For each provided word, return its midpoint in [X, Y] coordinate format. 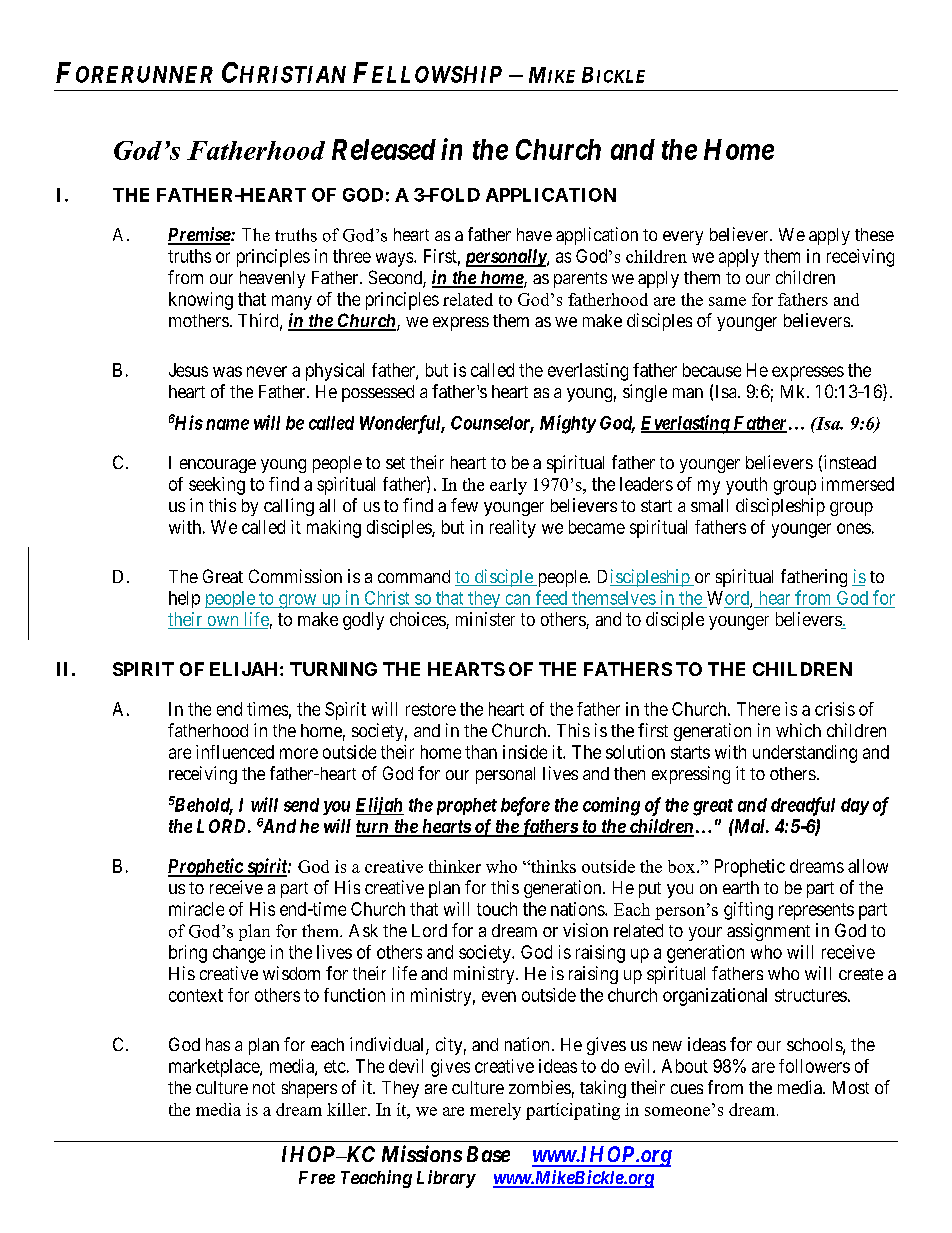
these [874, 234]
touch [497, 909]
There [758, 709]
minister [485, 619]
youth [746, 486]
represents [816, 911]
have [534, 234]
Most [851, 1087]
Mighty [568, 424]
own [223, 622]
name [227, 424]
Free [317, 1177]
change [239, 954]
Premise [200, 235]
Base [488, 1154]
